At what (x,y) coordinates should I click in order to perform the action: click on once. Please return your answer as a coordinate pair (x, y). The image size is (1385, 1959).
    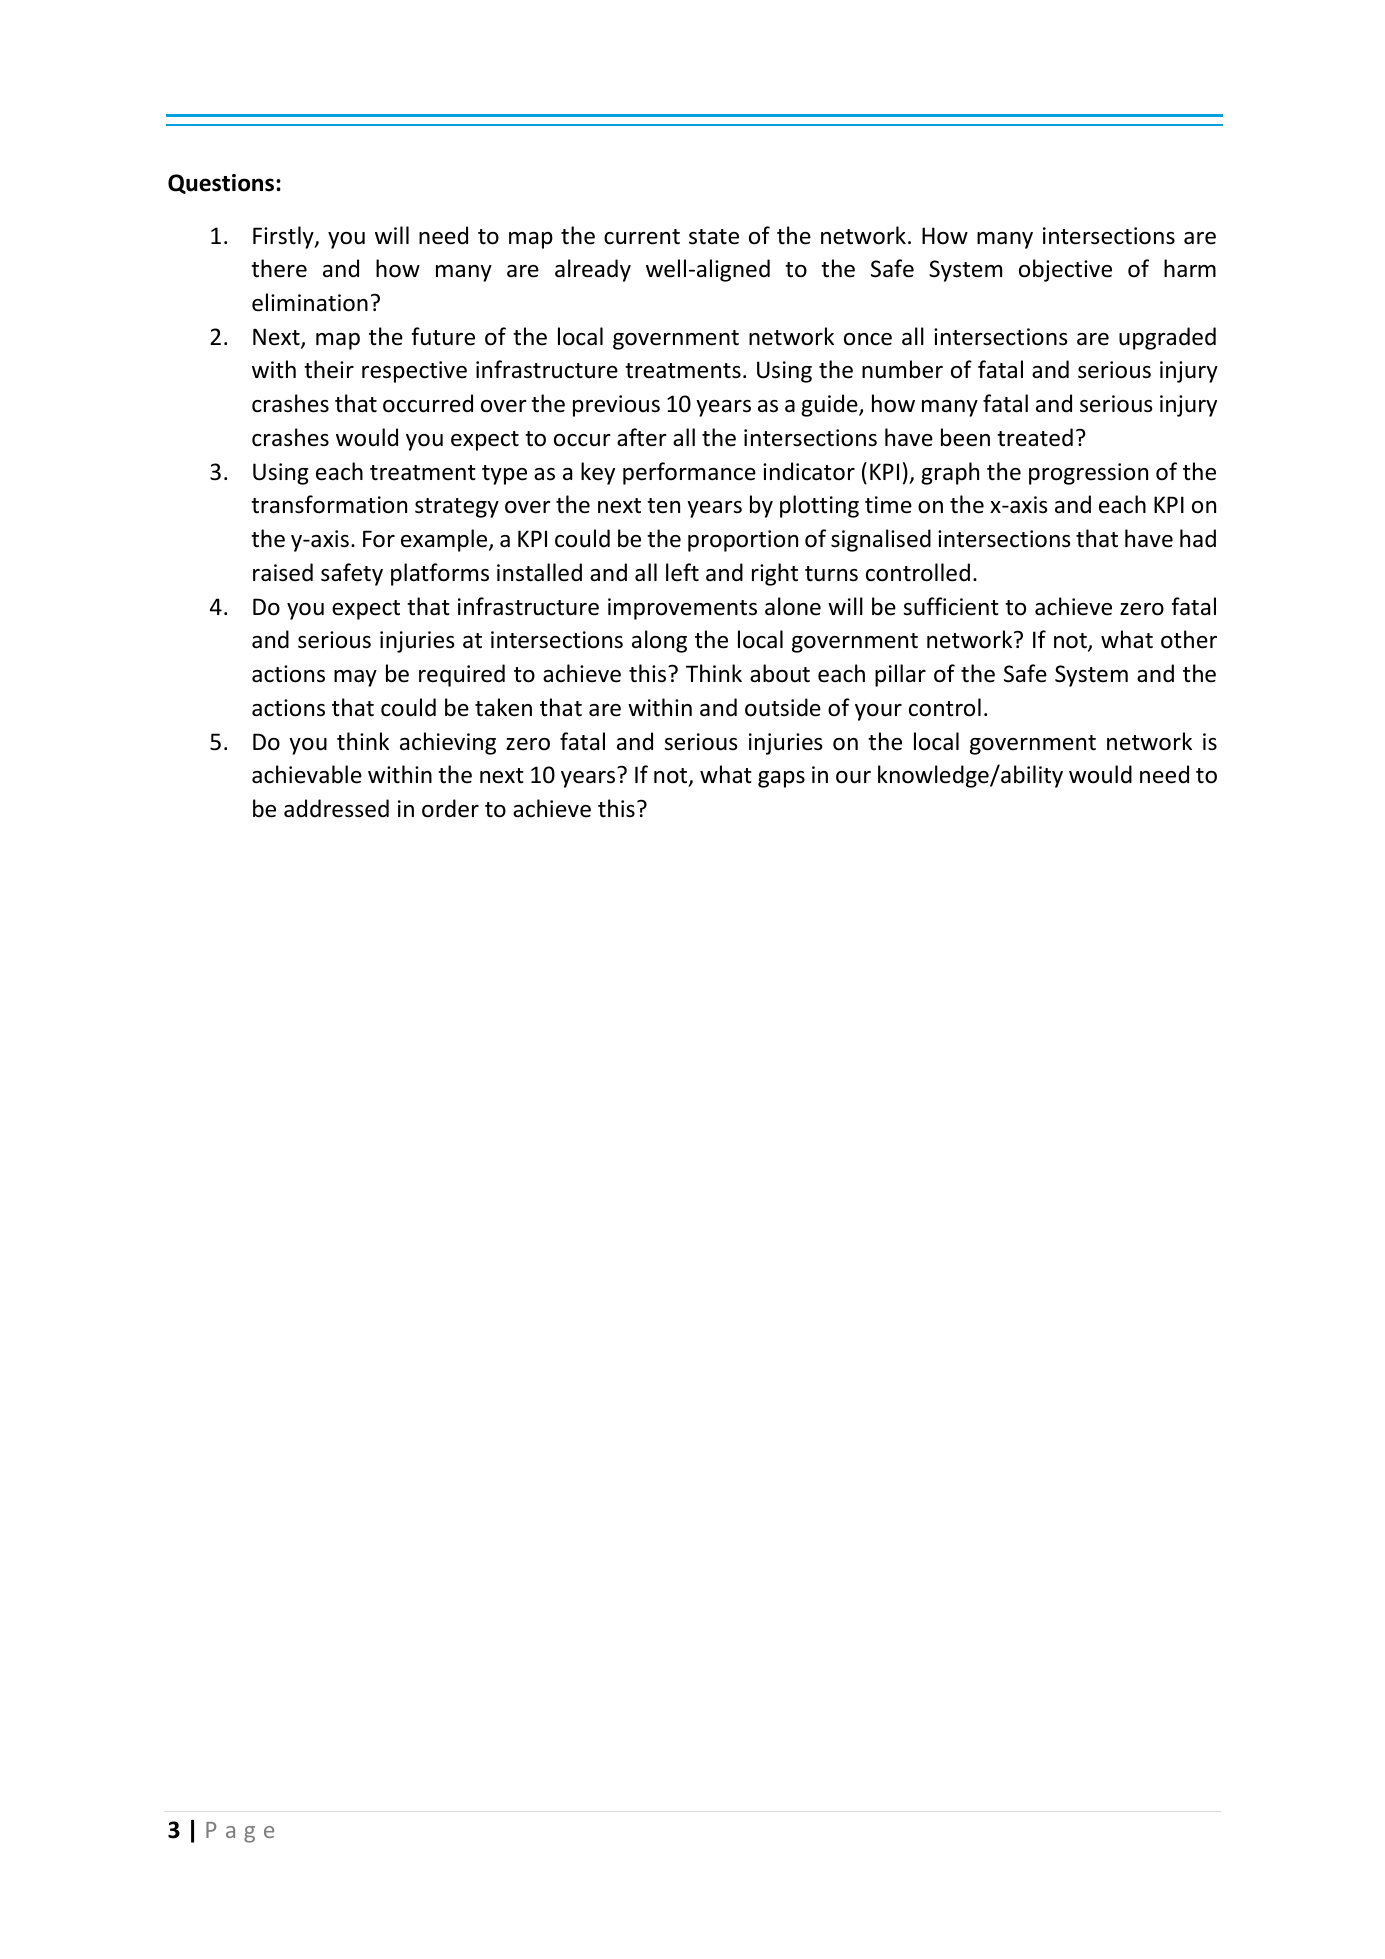
    Looking at the image, I should click on (868, 339).
